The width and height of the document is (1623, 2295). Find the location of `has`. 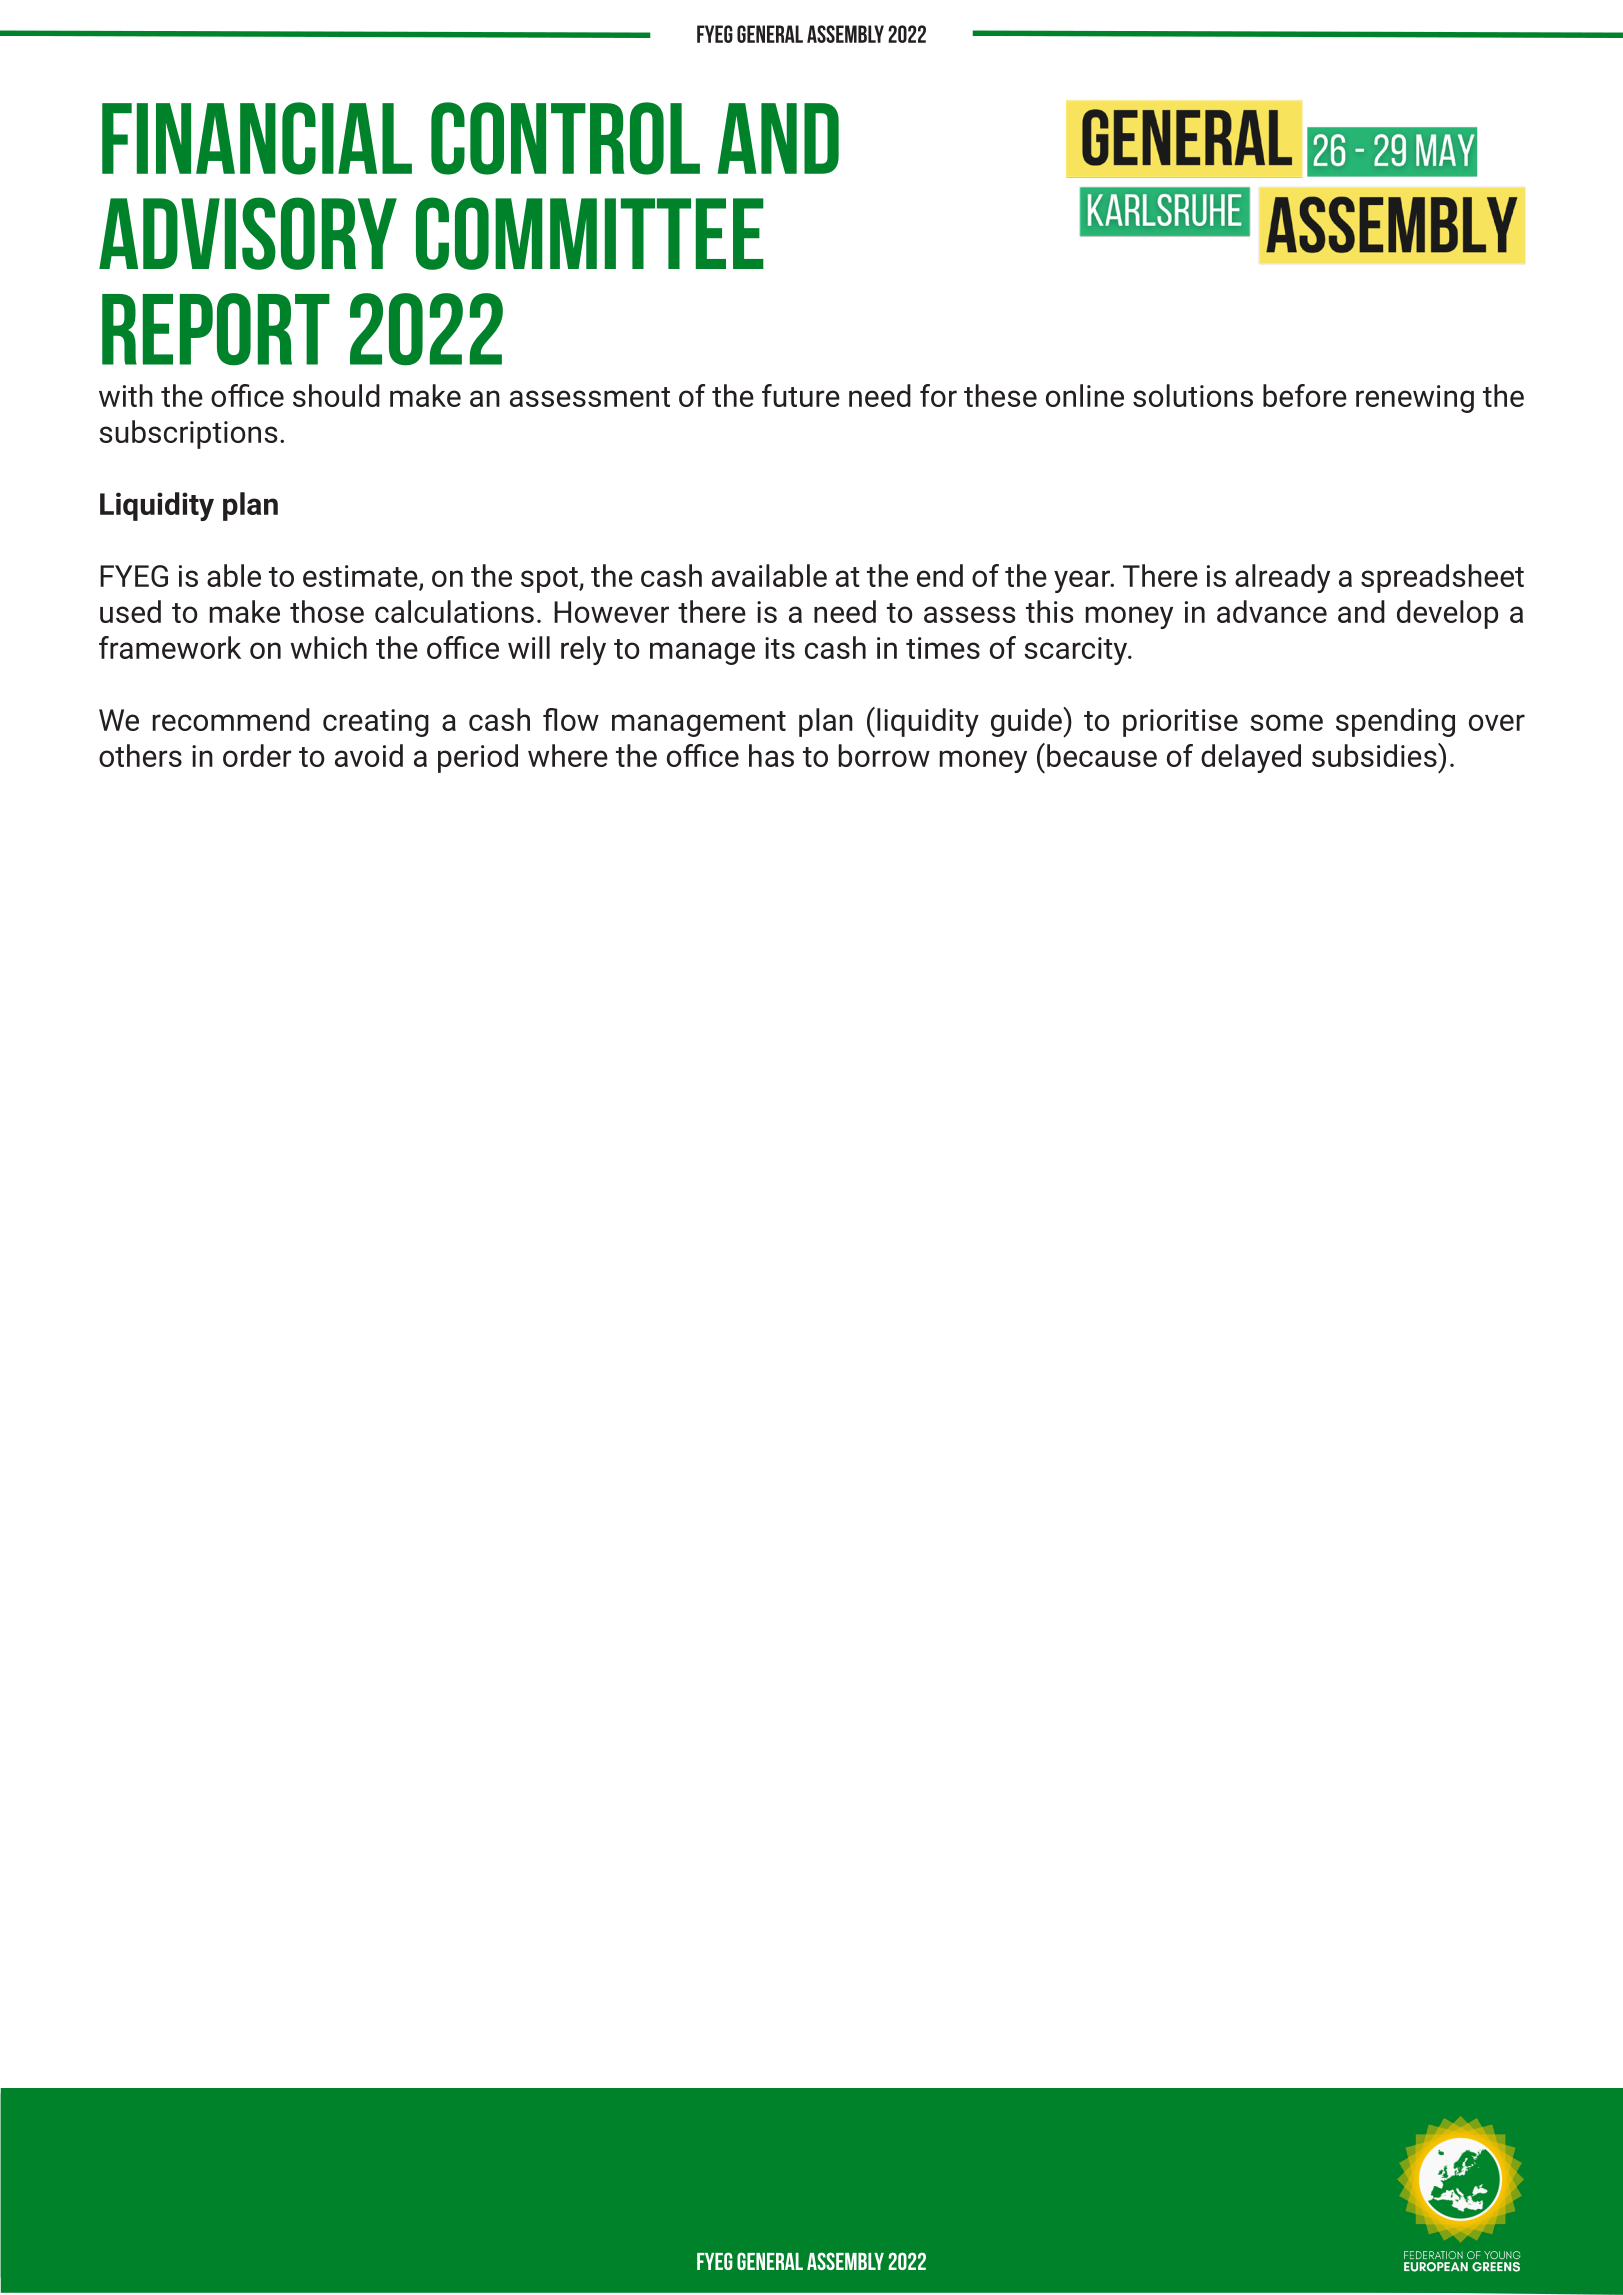

has is located at coordinates (771, 755).
